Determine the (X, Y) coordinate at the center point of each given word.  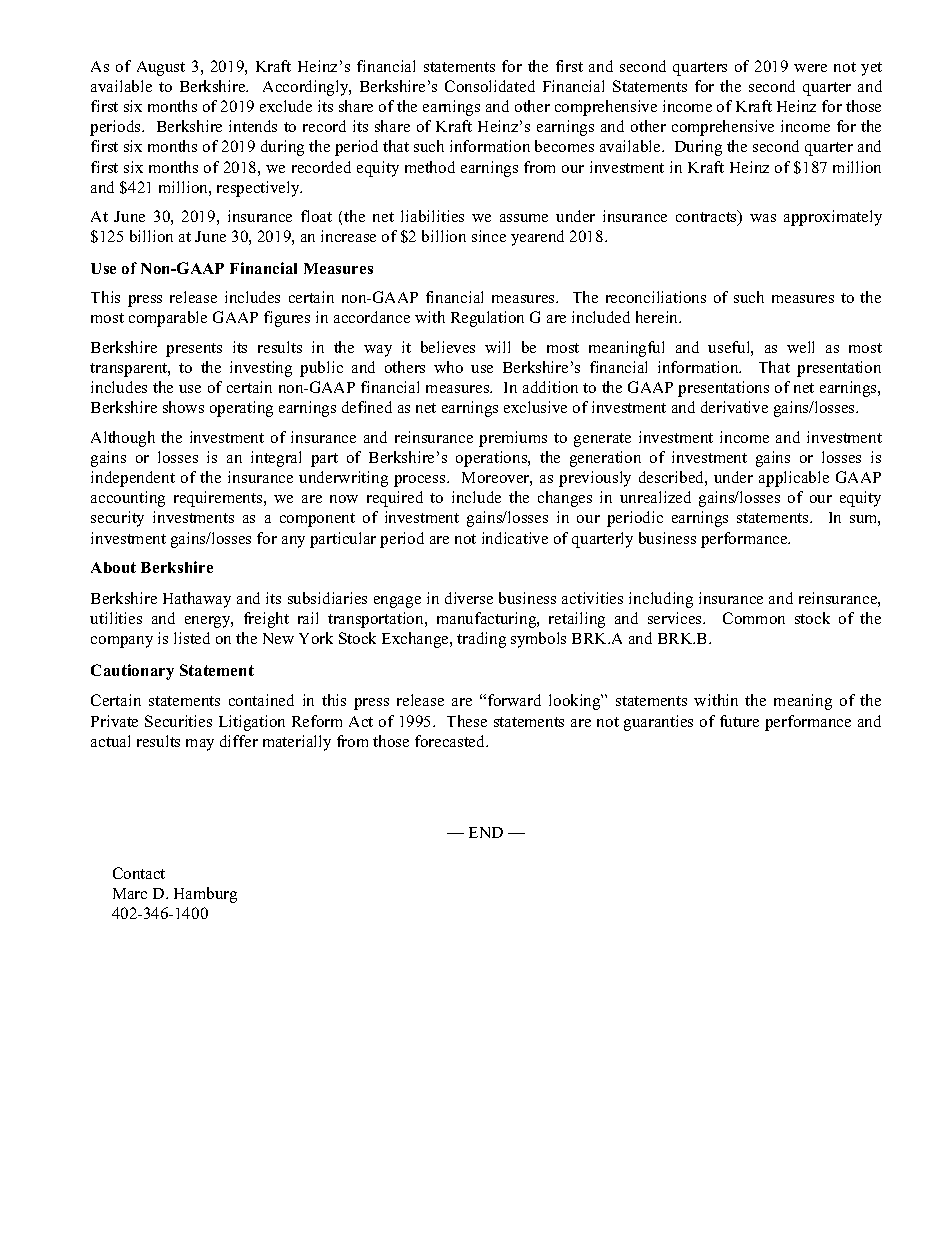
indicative (515, 538)
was (763, 218)
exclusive (535, 407)
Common (754, 618)
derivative (734, 407)
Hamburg (205, 895)
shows (183, 407)
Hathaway (197, 600)
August (161, 68)
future (739, 721)
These (467, 721)
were (810, 68)
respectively (259, 189)
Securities (178, 721)
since (489, 236)
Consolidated (490, 86)
